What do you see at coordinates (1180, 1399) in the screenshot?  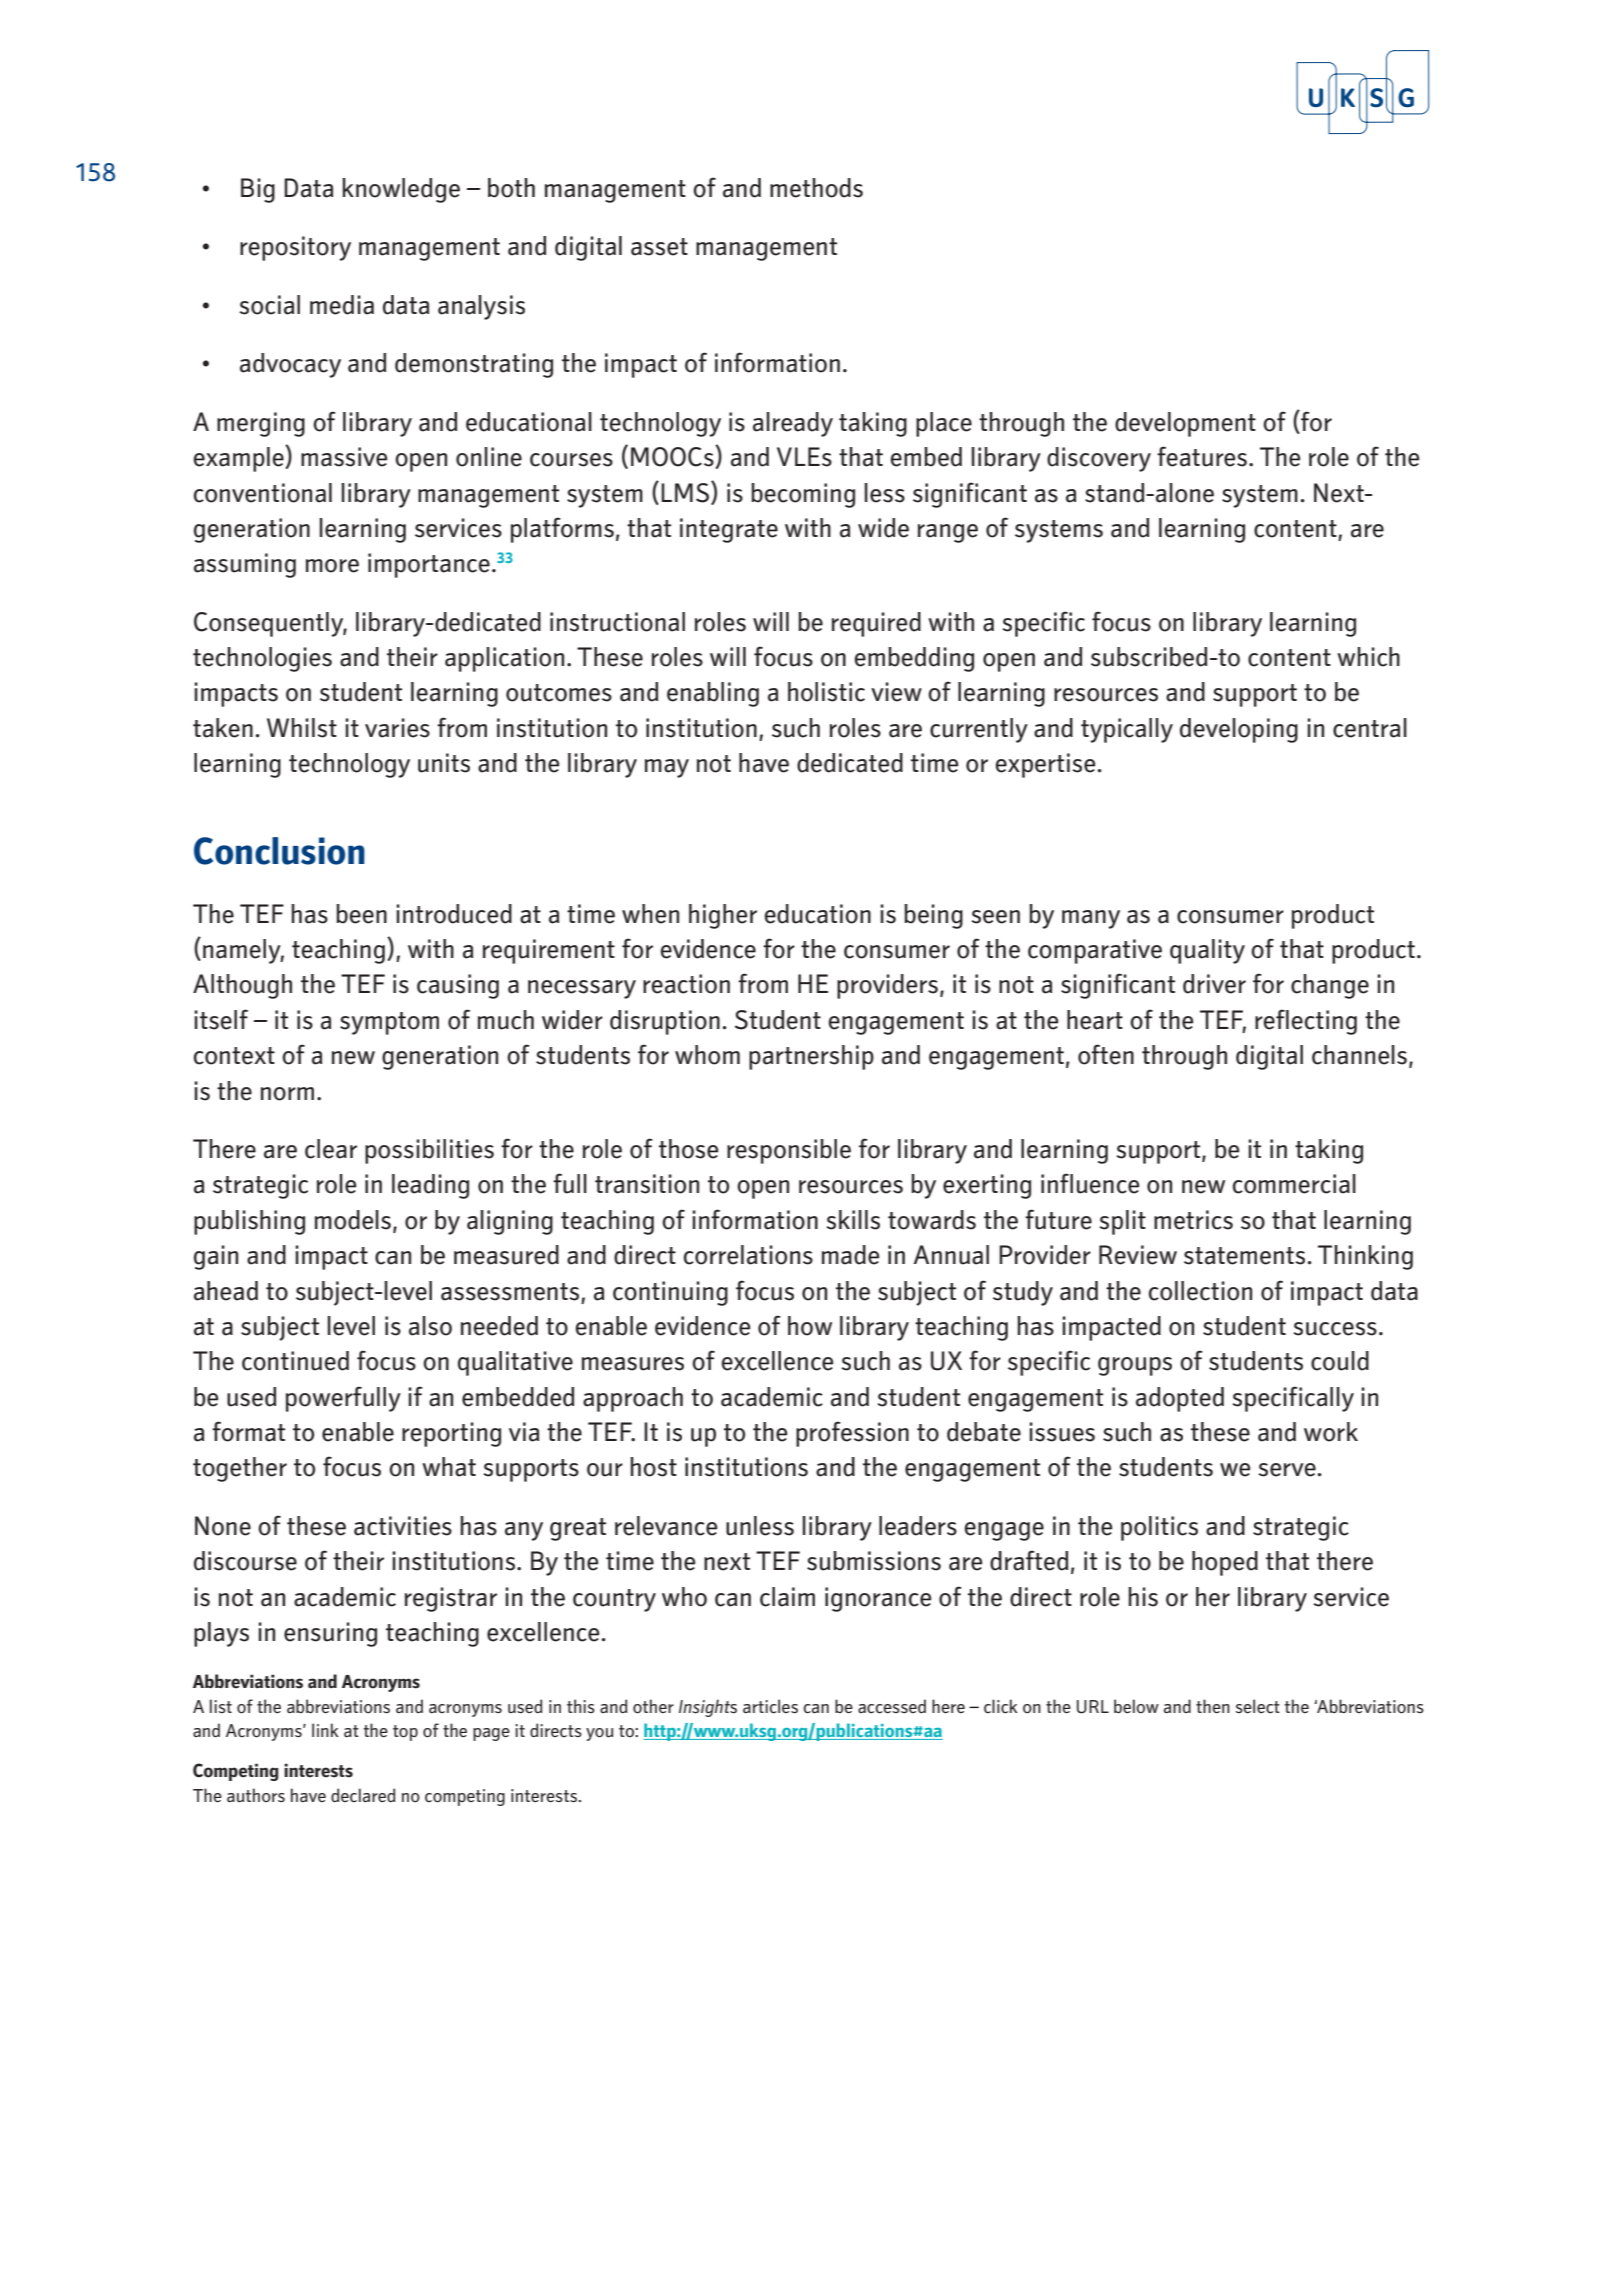 I see `adopted` at bounding box center [1180, 1399].
